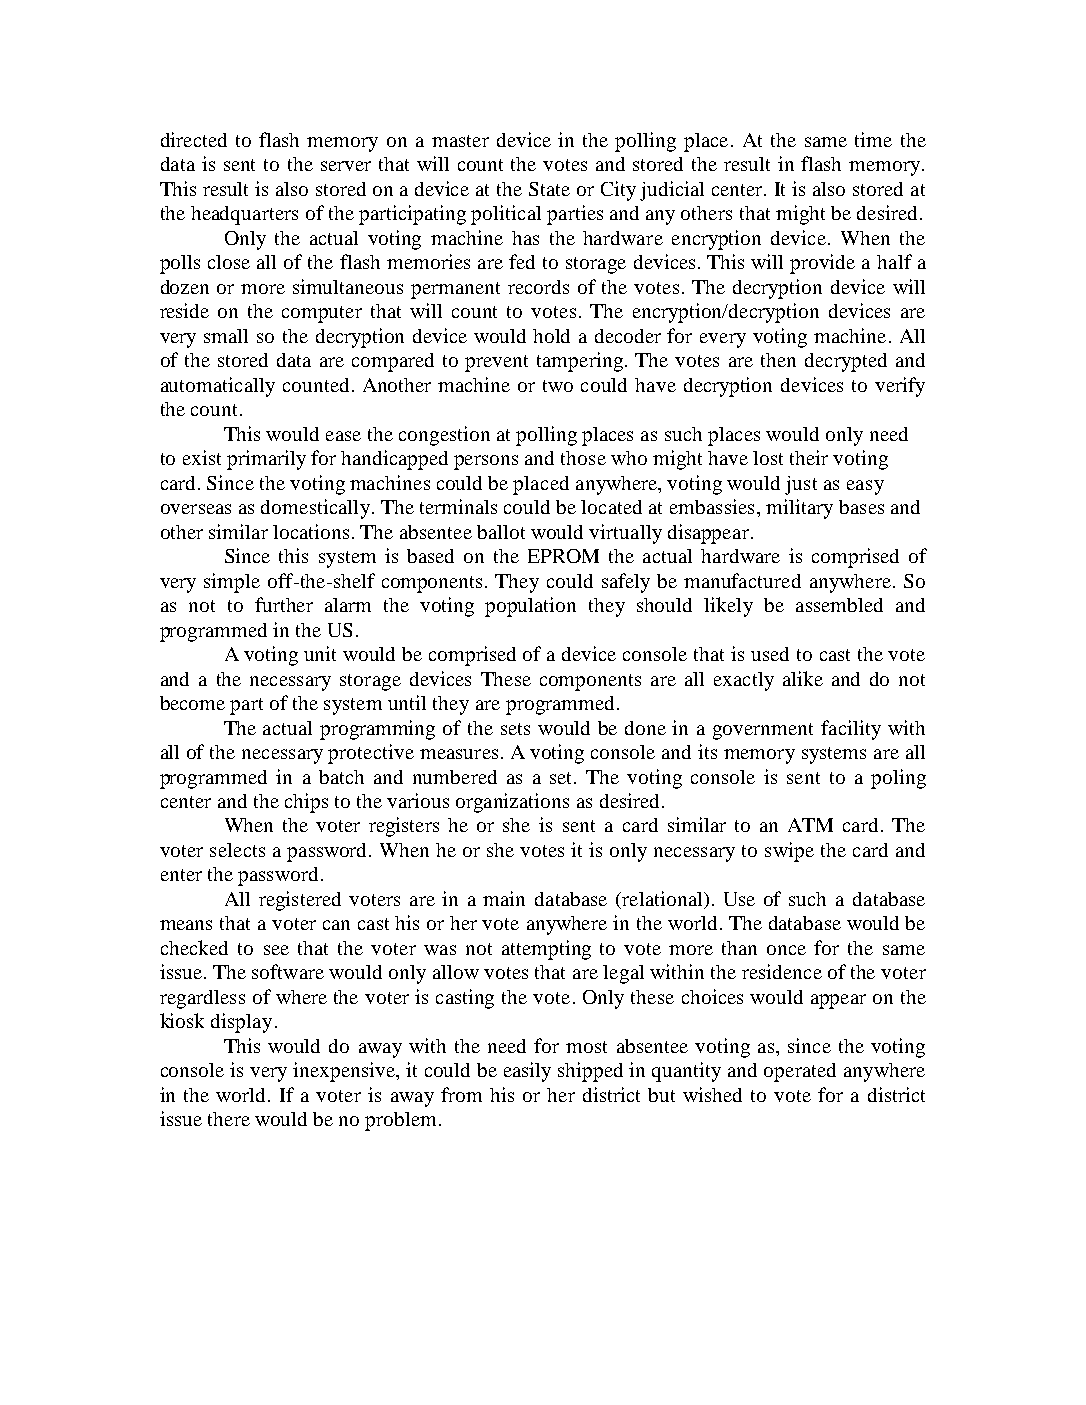  I want to click on time, so click(873, 139).
